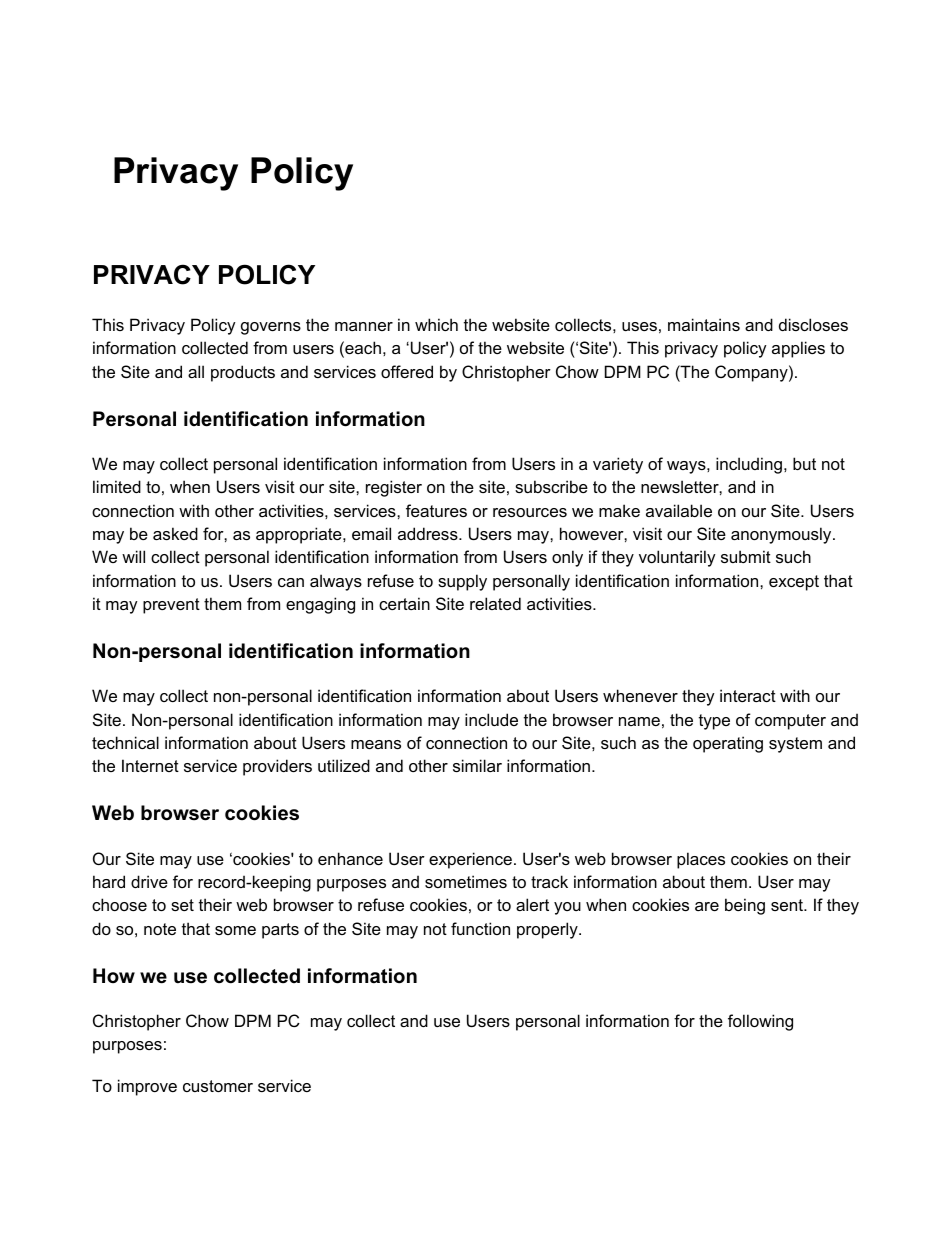 The image size is (952, 1233). What do you see at coordinates (704, 324) in the screenshot?
I see `maintains` at bounding box center [704, 324].
